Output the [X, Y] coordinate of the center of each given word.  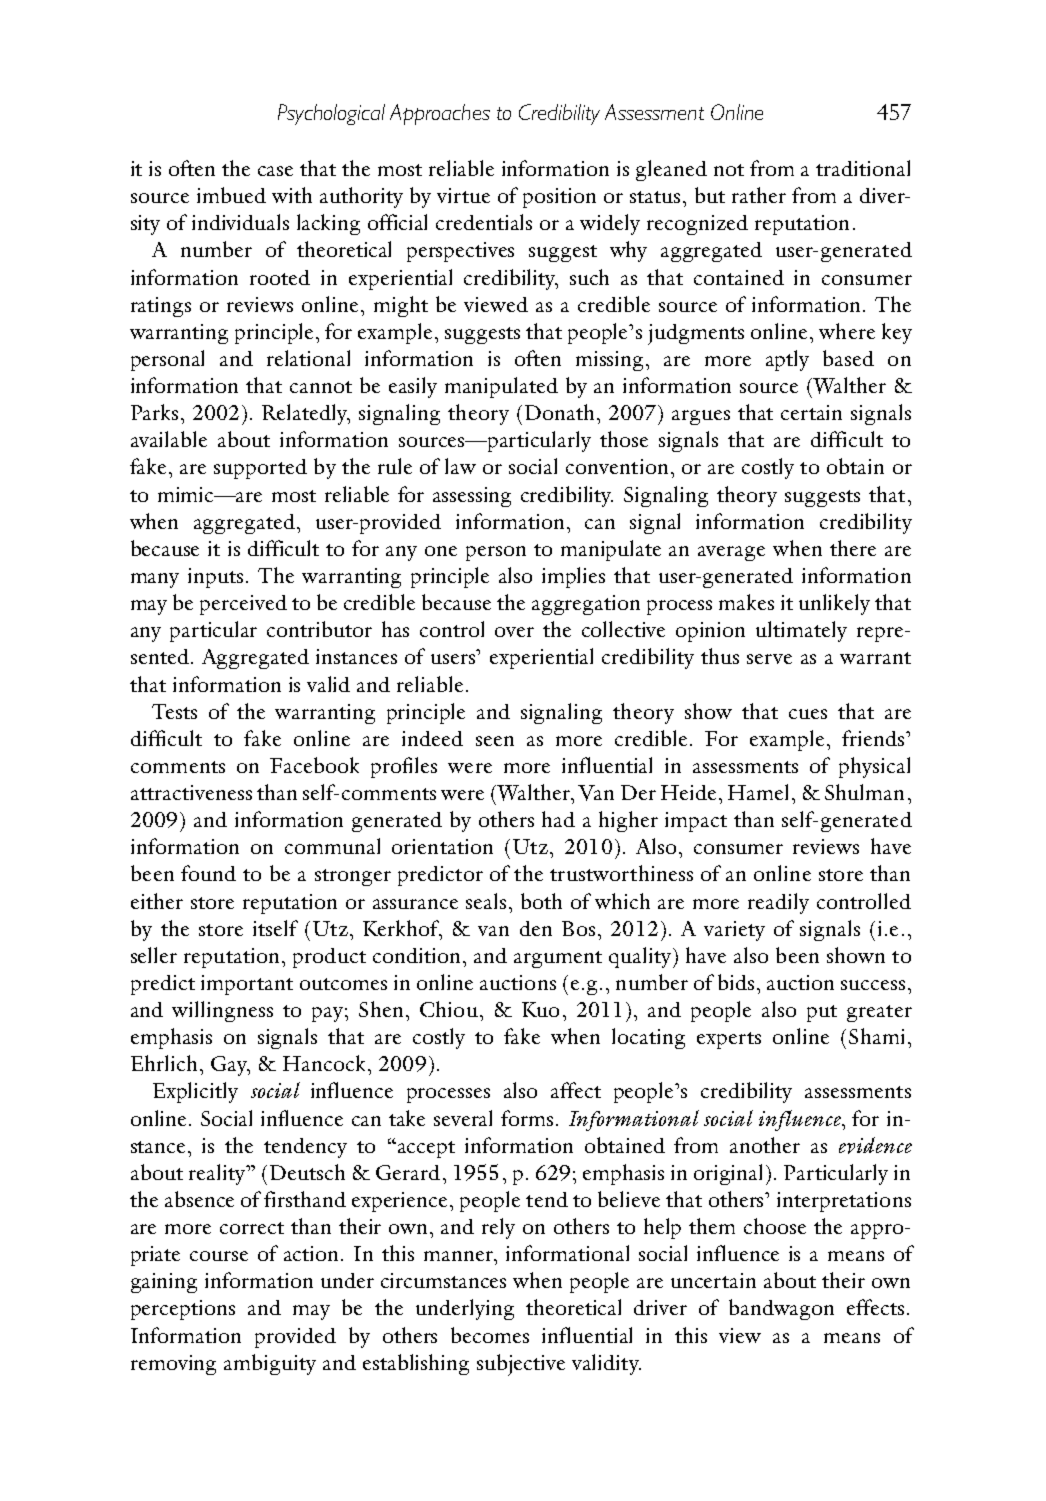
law [460, 466]
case [275, 171]
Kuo [540, 1009]
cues [808, 714]
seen [495, 741]
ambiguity [270, 1364]
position [559, 198]
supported [260, 469]
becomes [490, 1335]
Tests [174, 711]
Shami [876, 1036]
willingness [222, 1011]
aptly [787, 360]
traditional [863, 168]
